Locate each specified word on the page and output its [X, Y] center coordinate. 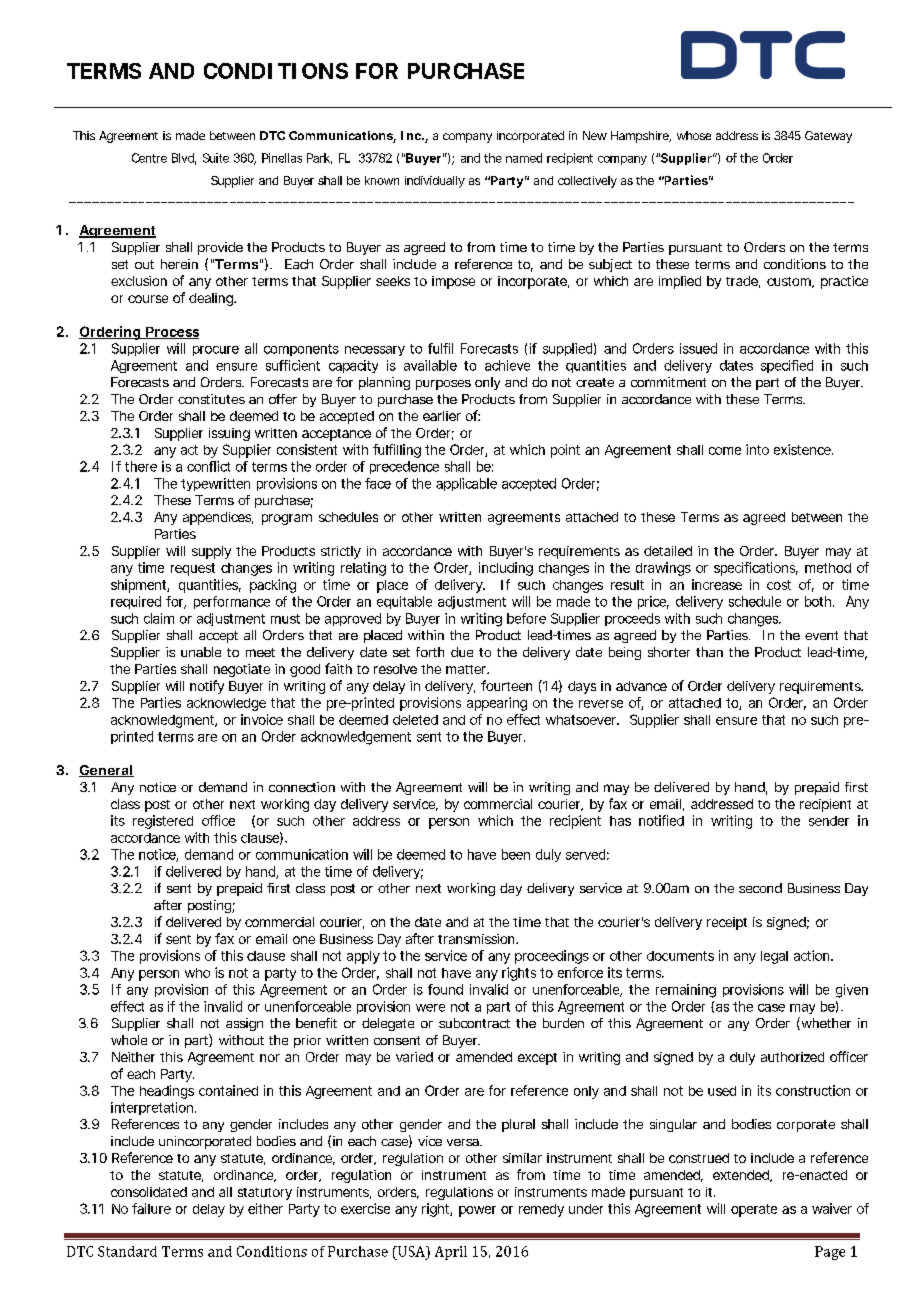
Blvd [183, 158]
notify [207, 687]
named [524, 158]
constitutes [211, 399]
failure [151, 1208]
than [709, 652]
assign [244, 1024]
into [757, 449]
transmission [476, 939]
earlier [442, 416]
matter [467, 669]
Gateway [828, 137]
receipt [727, 923]
